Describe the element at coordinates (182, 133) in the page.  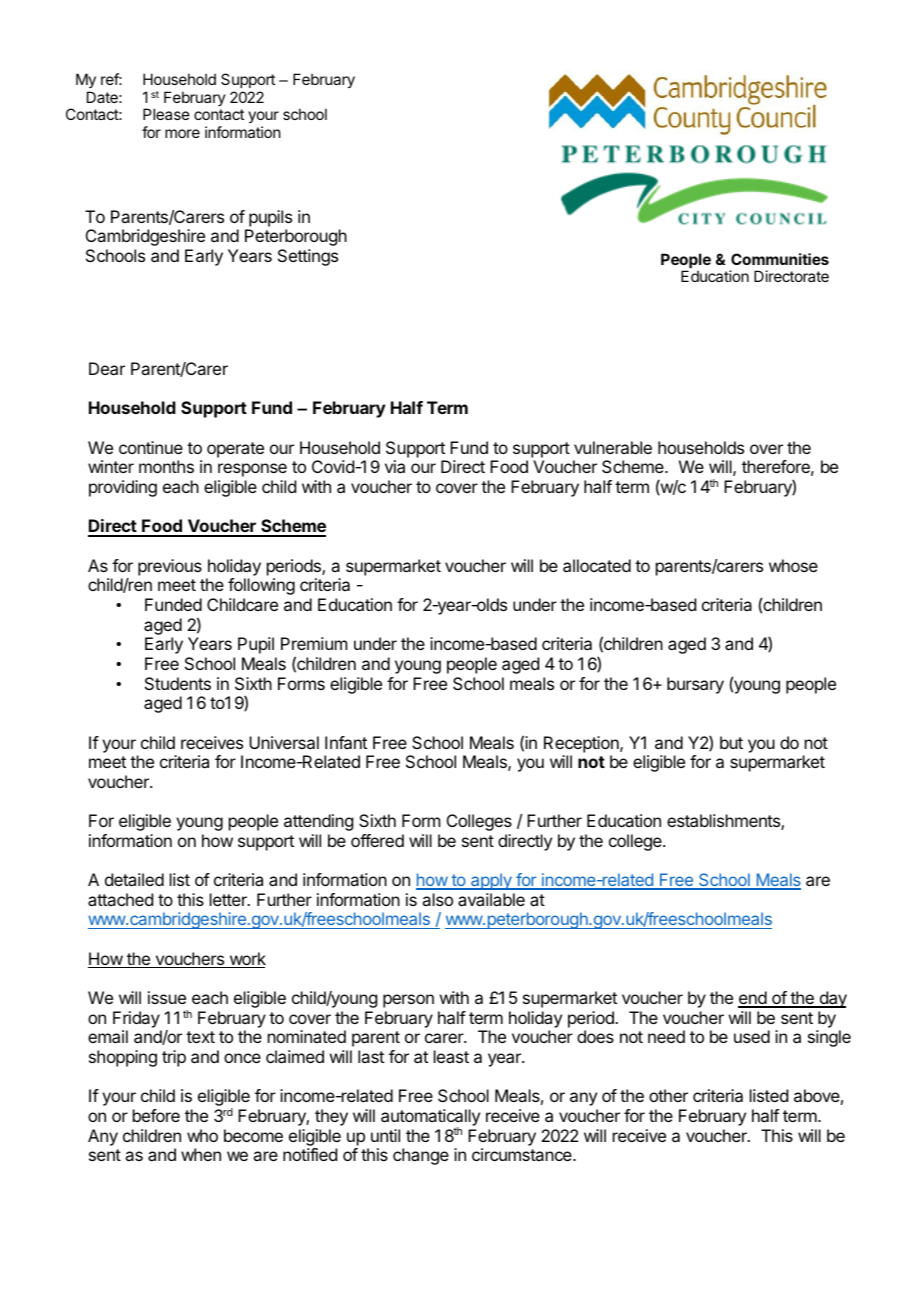
I see `more` at that location.
